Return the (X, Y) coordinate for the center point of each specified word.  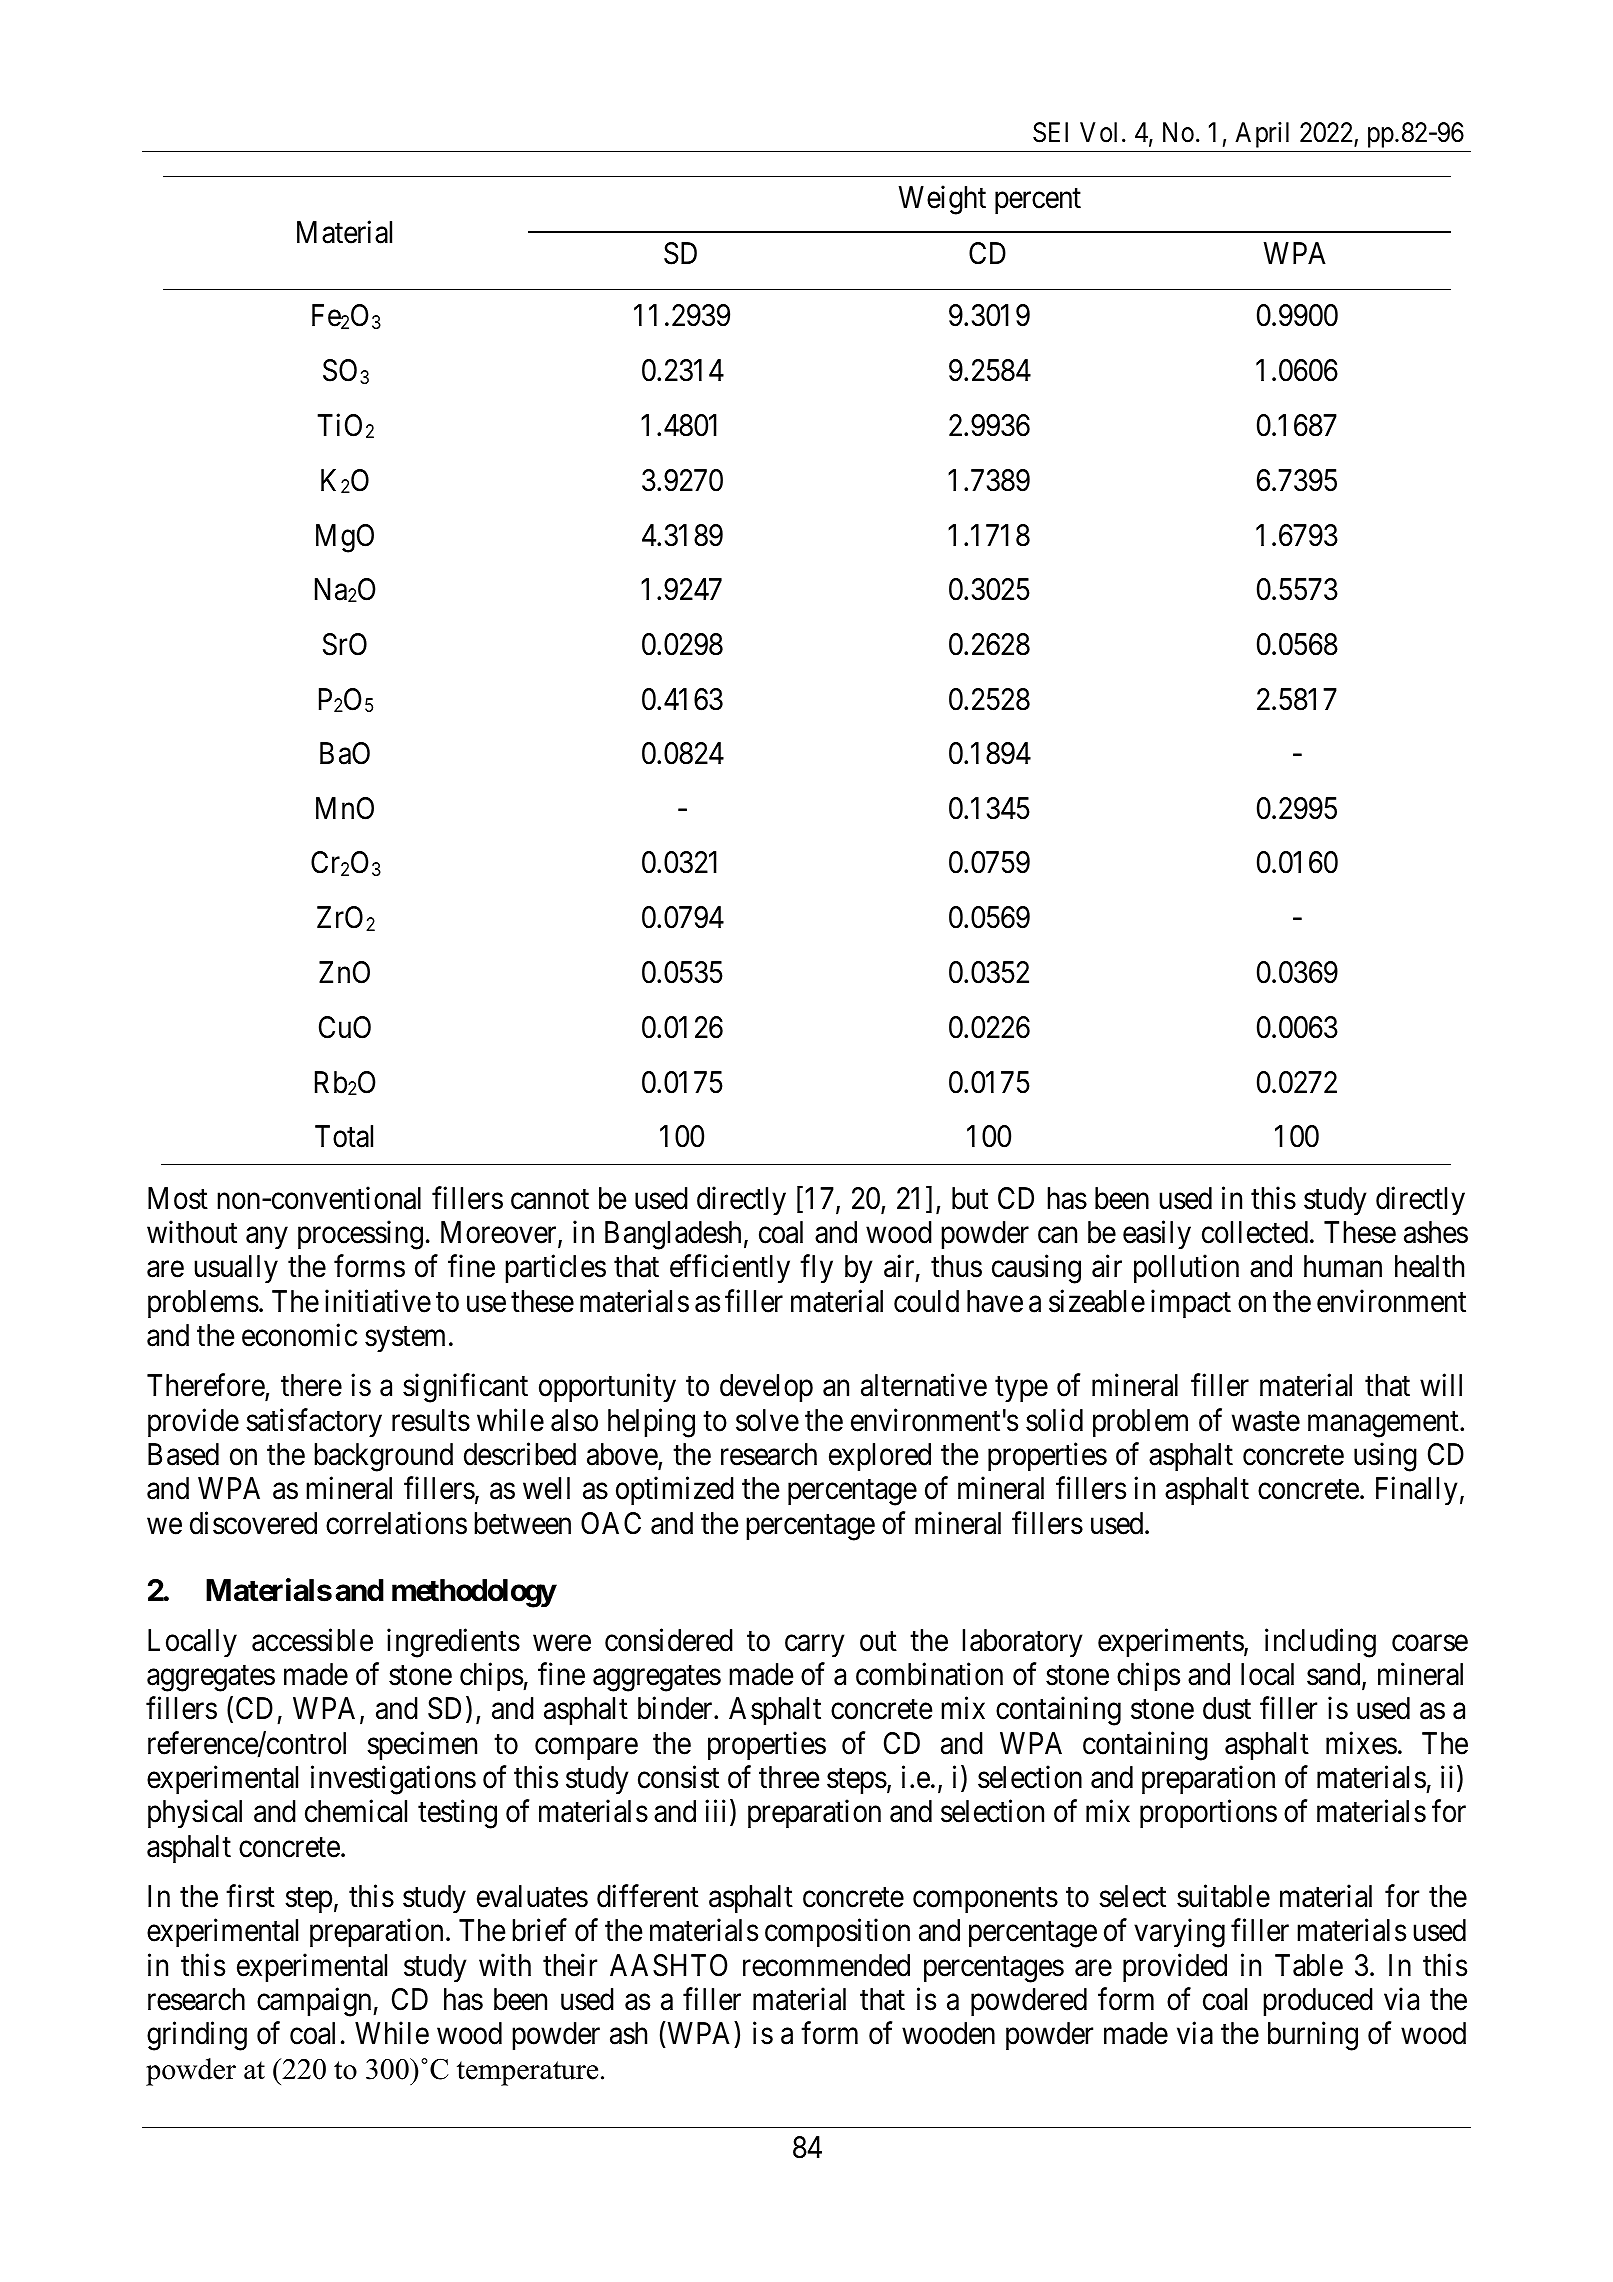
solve (767, 1420)
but (970, 1198)
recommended (826, 1965)
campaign (315, 2002)
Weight (942, 200)
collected (1255, 1232)
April (1262, 135)
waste (1266, 1421)
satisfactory (314, 1422)
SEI (1050, 132)
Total (344, 1136)
